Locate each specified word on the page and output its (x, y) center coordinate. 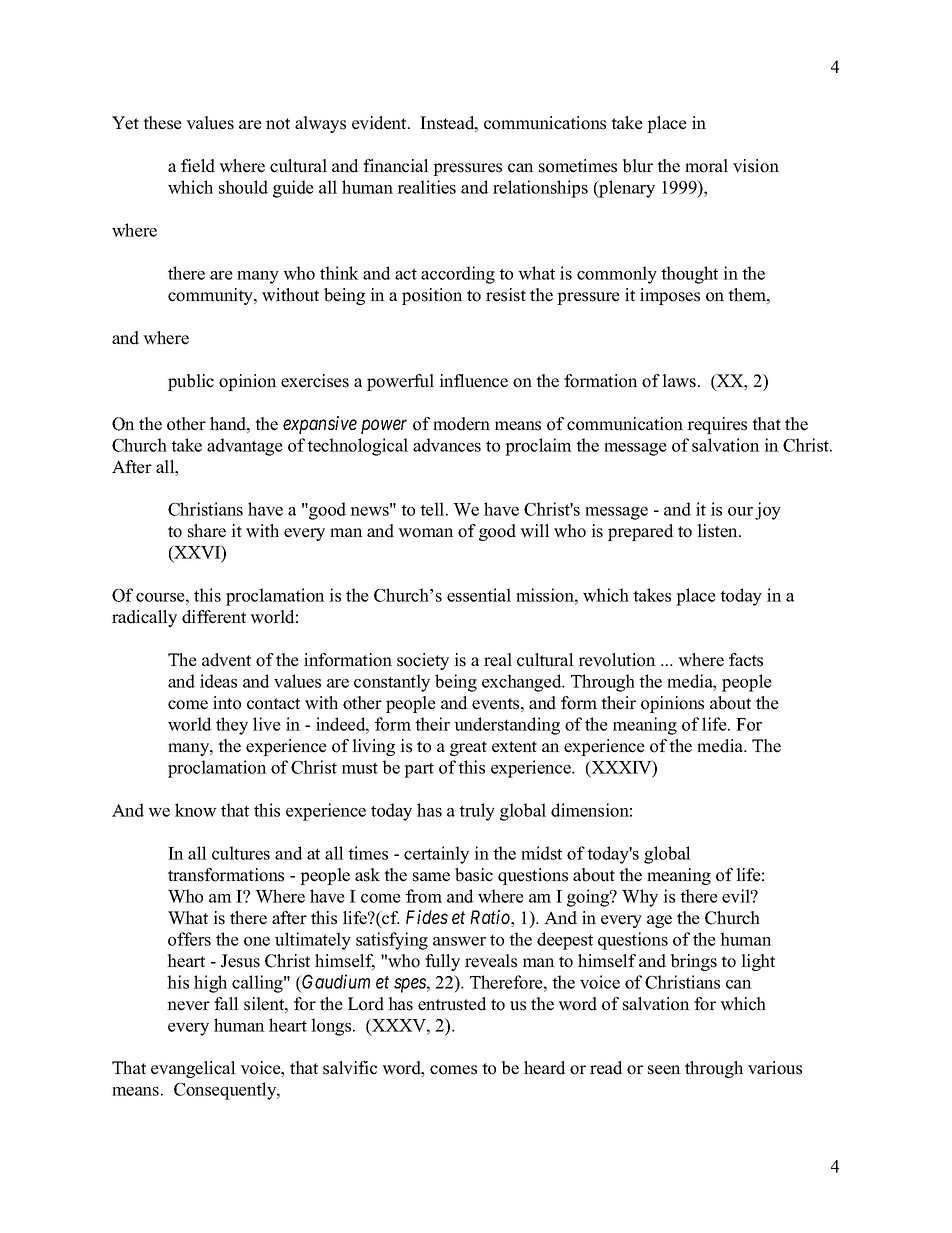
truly (477, 812)
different (214, 617)
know (196, 810)
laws (680, 381)
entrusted (452, 1004)
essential (479, 595)
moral (706, 166)
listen (718, 531)
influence (473, 381)
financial (396, 166)
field (198, 166)
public (191, 382)
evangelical (193, 1069)
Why (640, 898)
